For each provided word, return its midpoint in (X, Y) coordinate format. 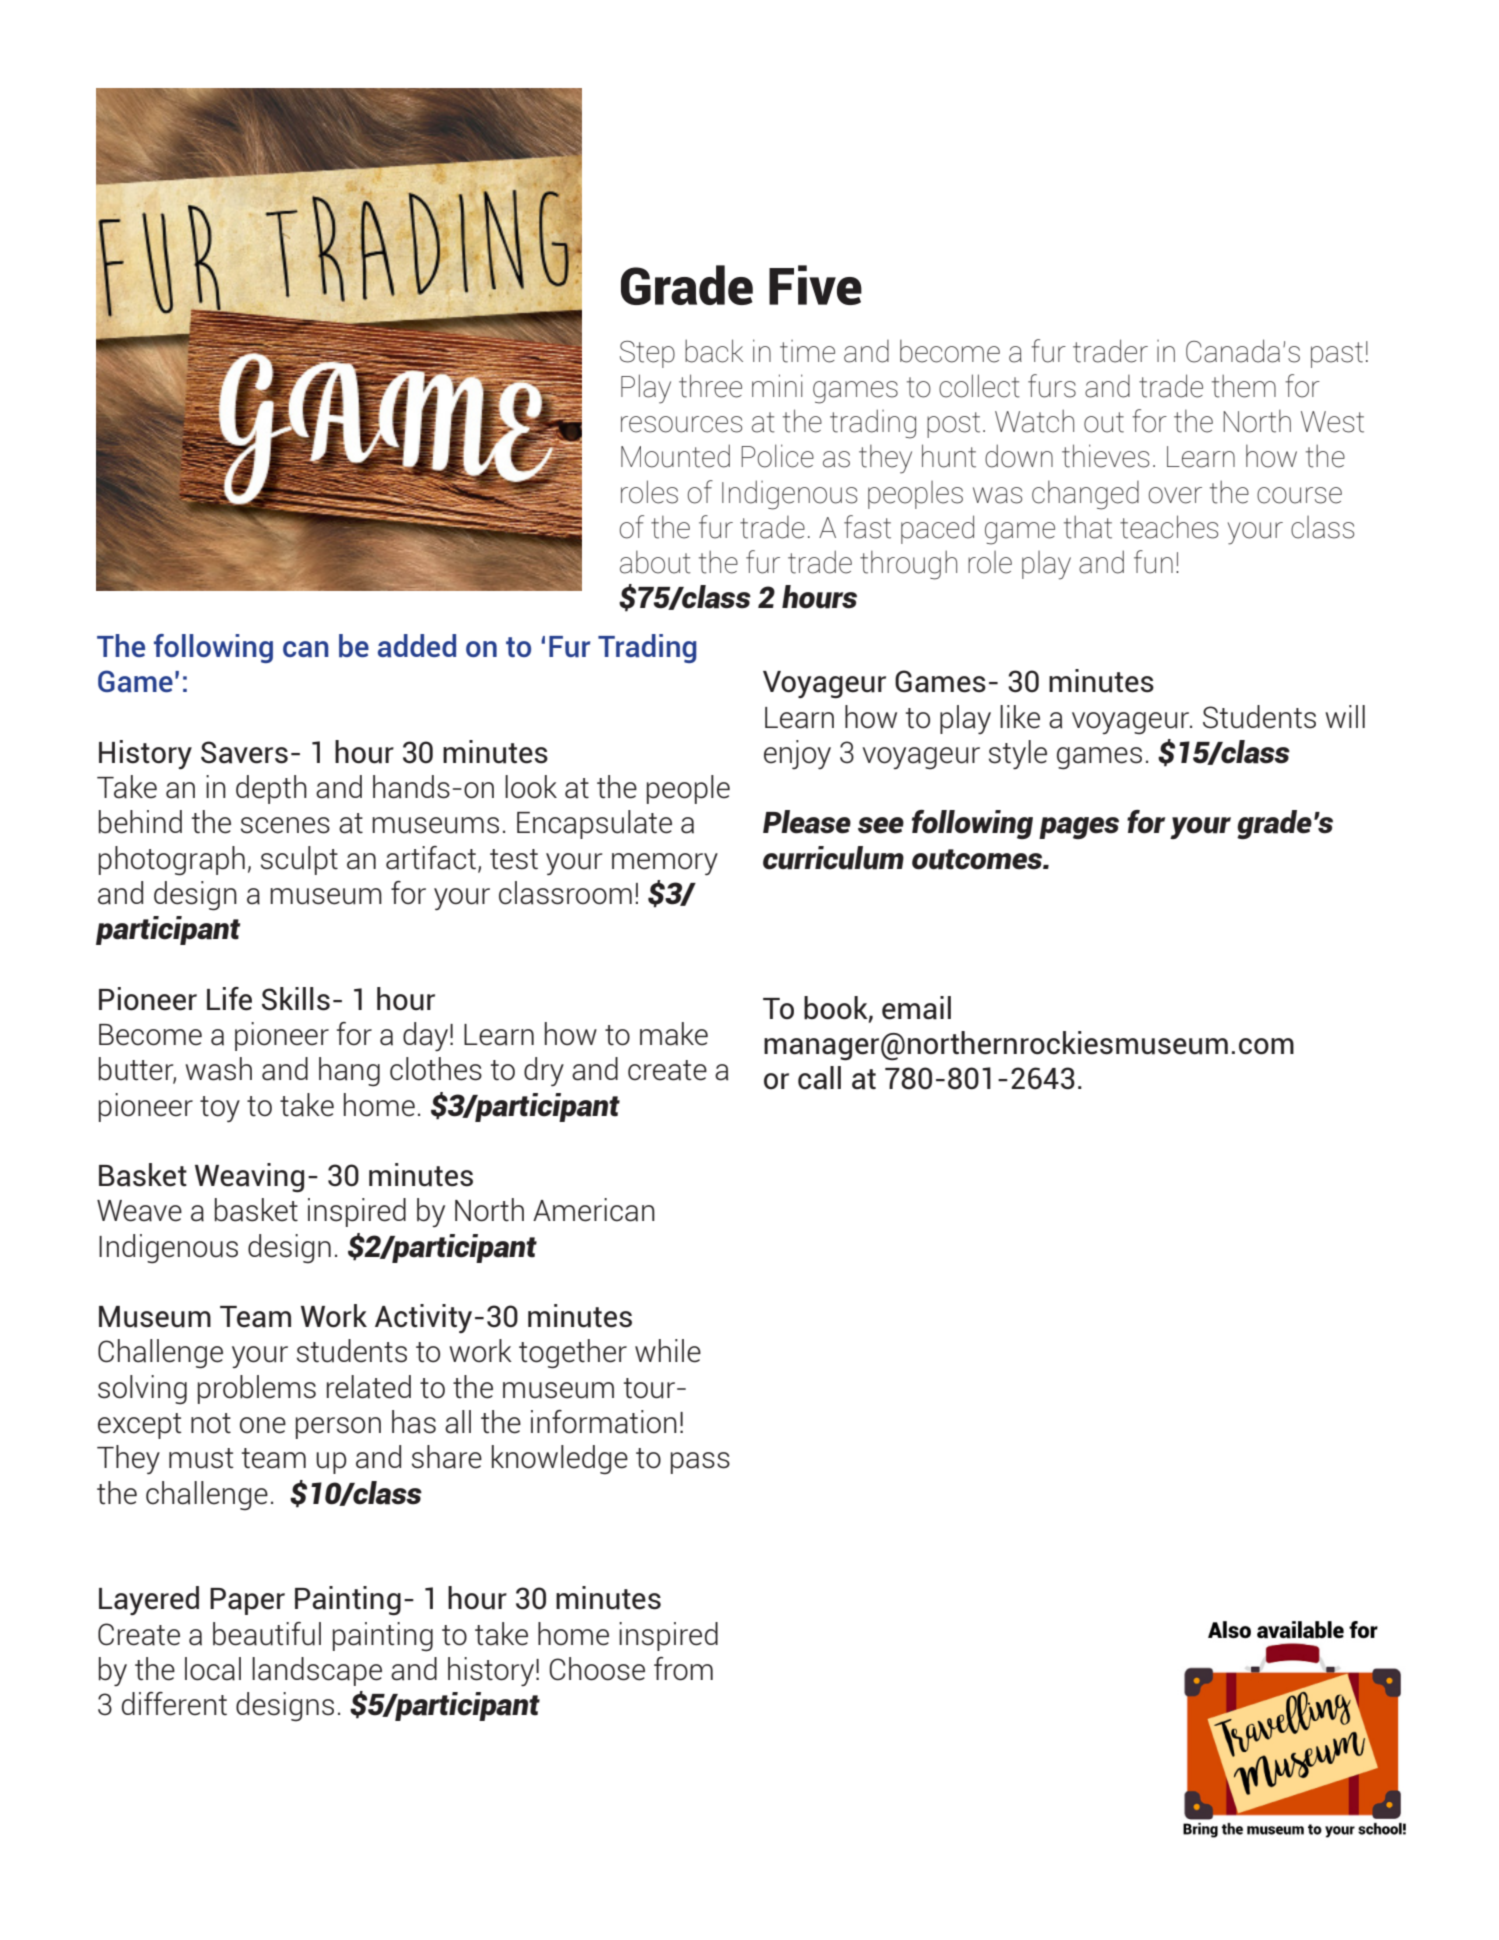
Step (647, 354)
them (1244, 386)
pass (700, 1463)
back (714, 351)
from (683, 1669)
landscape (317, 1671)
